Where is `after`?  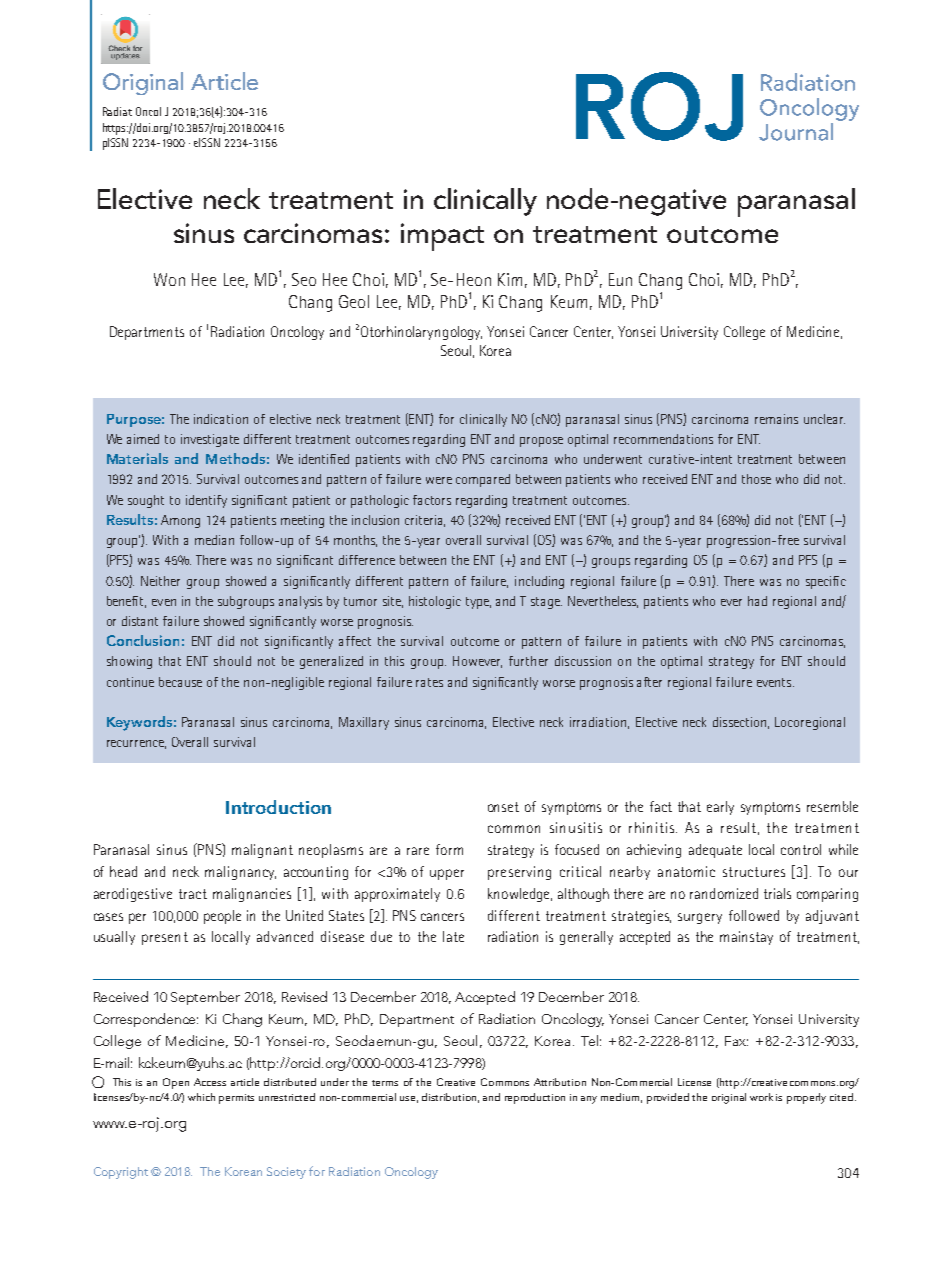
after is located at coordinates (649, 682).
